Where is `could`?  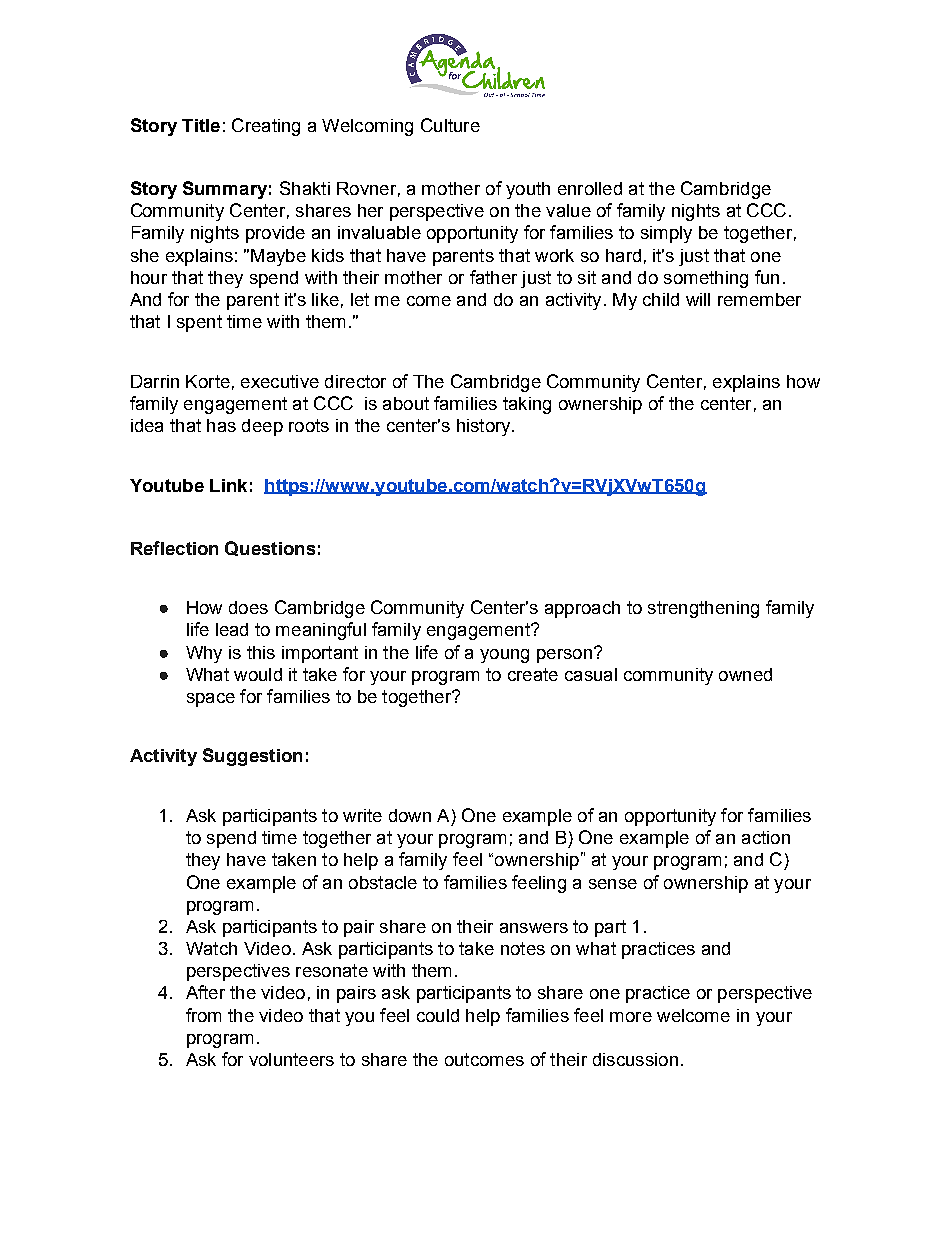
could is located at coordinates (438, 1015).
